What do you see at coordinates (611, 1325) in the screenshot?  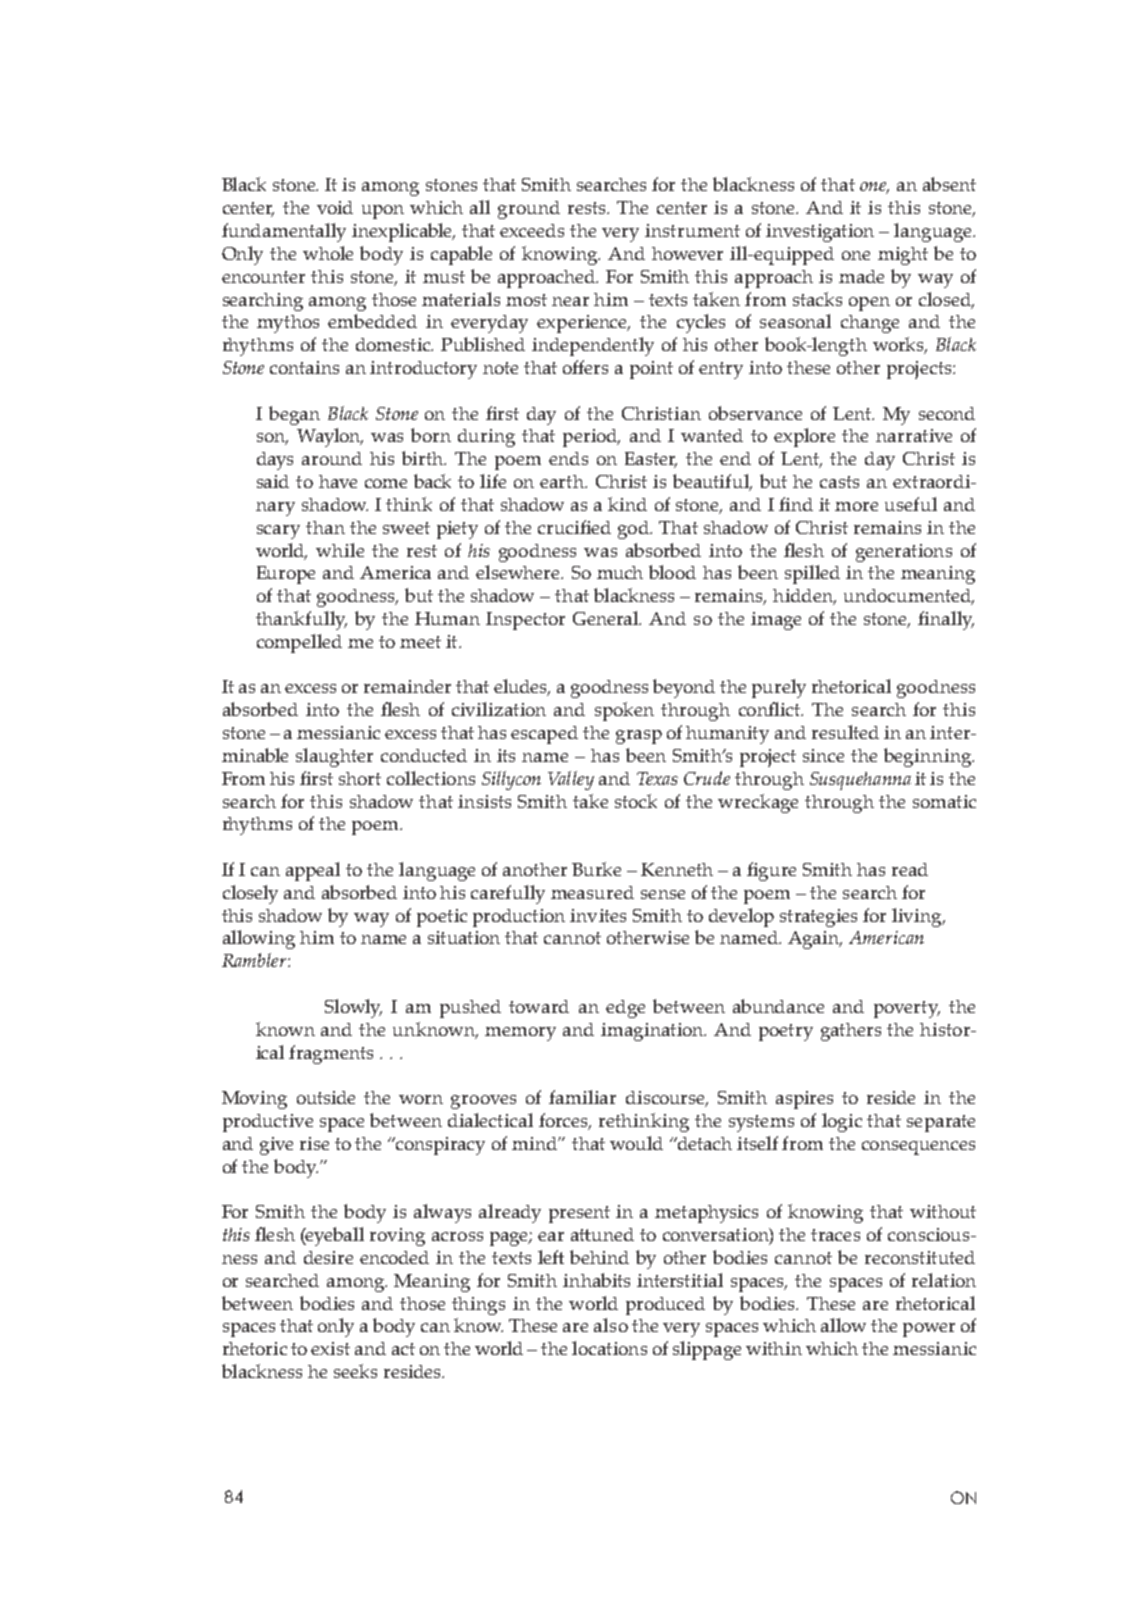 I see `also` at bounding box center [611, 1325].
